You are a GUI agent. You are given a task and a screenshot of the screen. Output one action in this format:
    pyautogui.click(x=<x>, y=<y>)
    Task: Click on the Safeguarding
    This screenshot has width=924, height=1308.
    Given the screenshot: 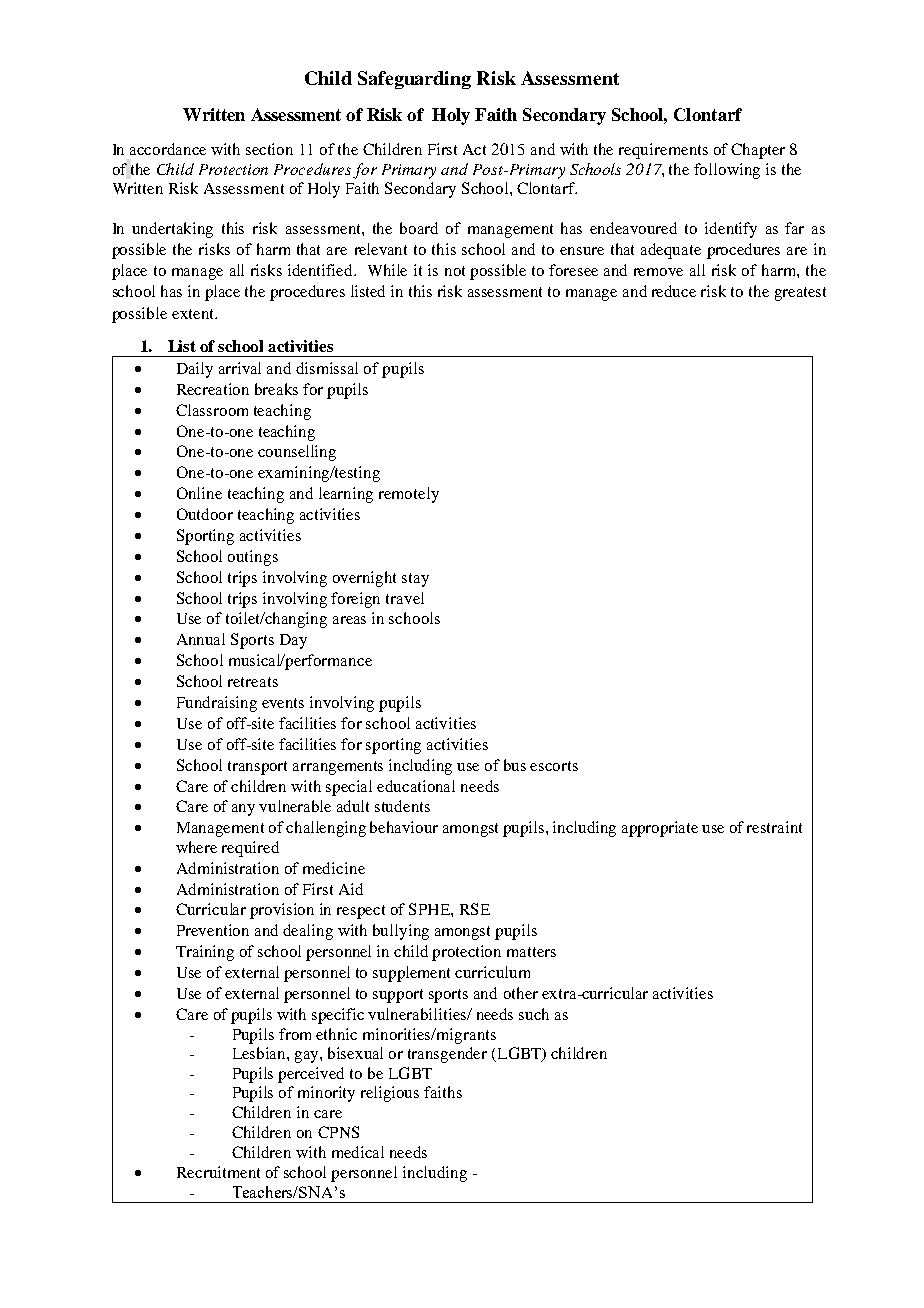 What is the action you would take?
    pyautogui.click(x=414, y=80)
